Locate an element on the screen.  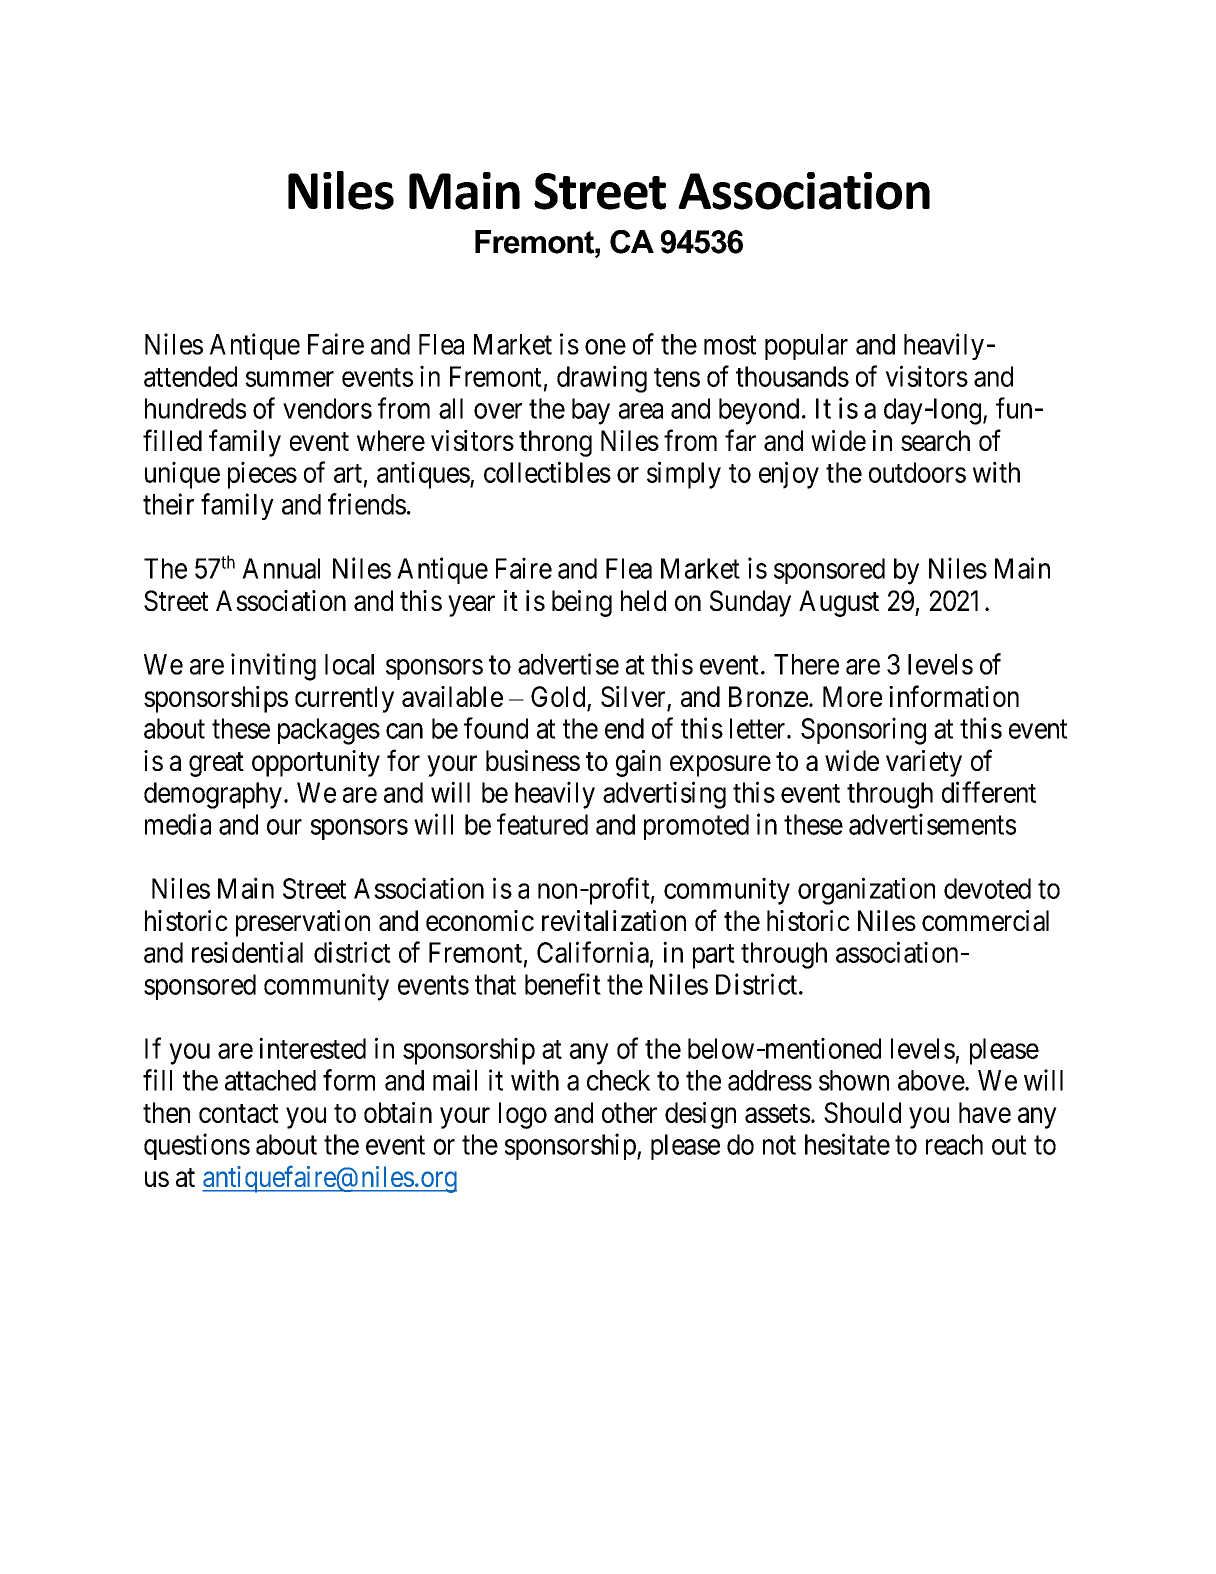
drawing is located at coordinates (602, 379).
